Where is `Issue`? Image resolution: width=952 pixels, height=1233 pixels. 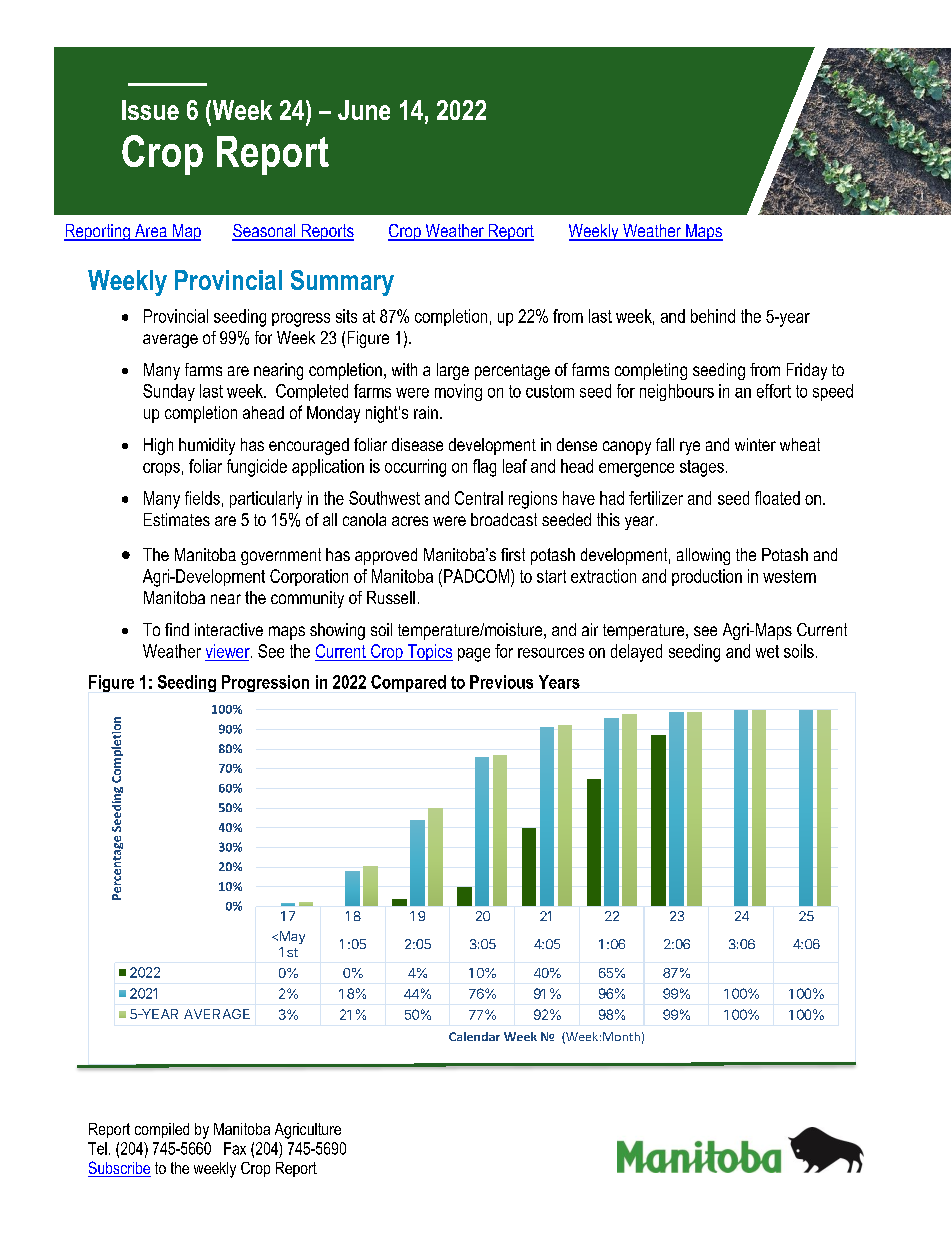 Issue is located at coordinates (150, 110).
